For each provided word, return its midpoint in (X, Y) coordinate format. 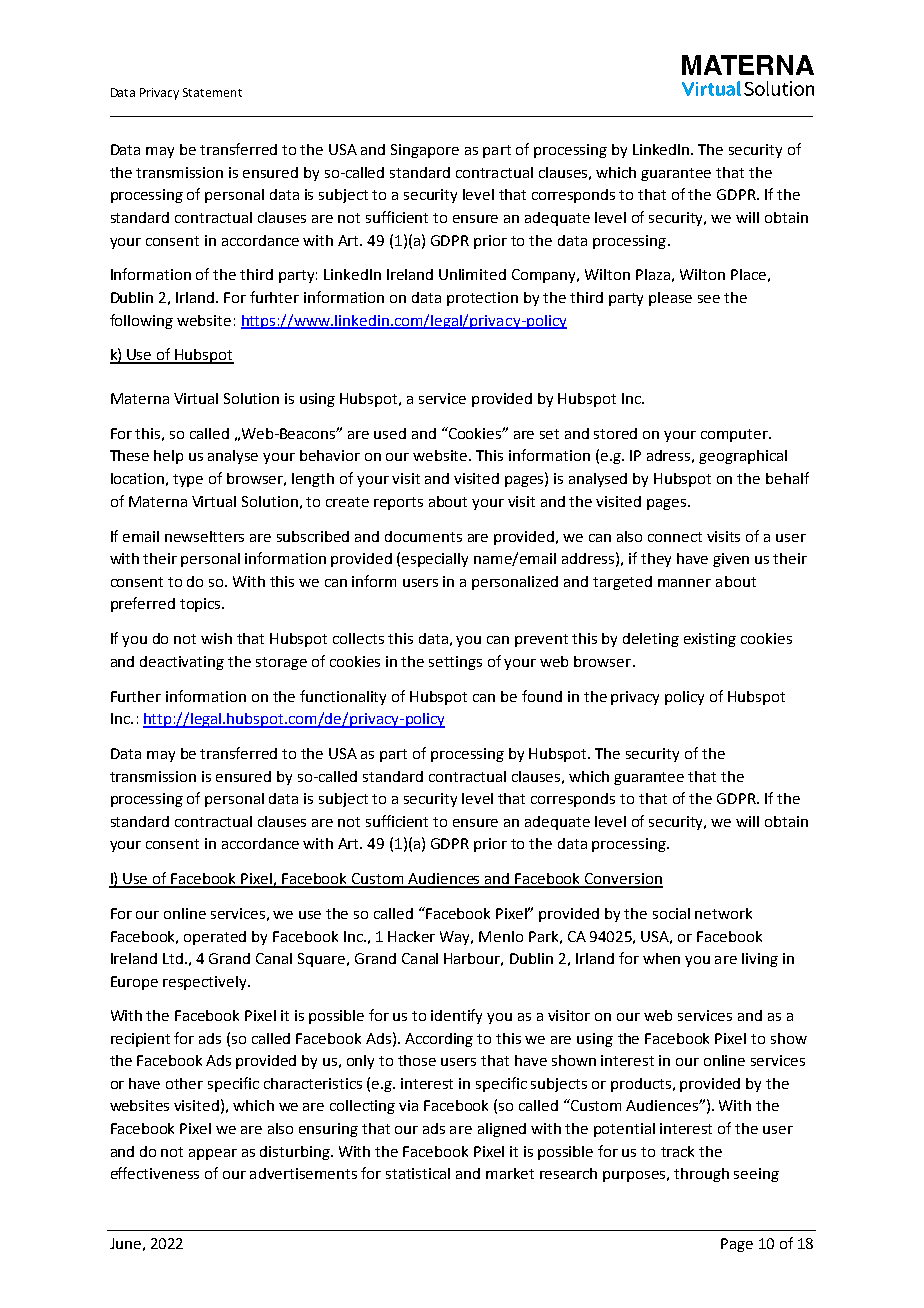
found (542, 696)
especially (435, 560)
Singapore (425, 151)
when (661, 958)
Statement (212, 92)
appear (213, 1154)
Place (748, 274)
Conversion (623, 880)
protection (482, 299)
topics (201, 605)
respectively (206, 983)
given (731, 560)
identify (456, 1016)
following (141, 321)
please (670, 299)
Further (136, 696)
